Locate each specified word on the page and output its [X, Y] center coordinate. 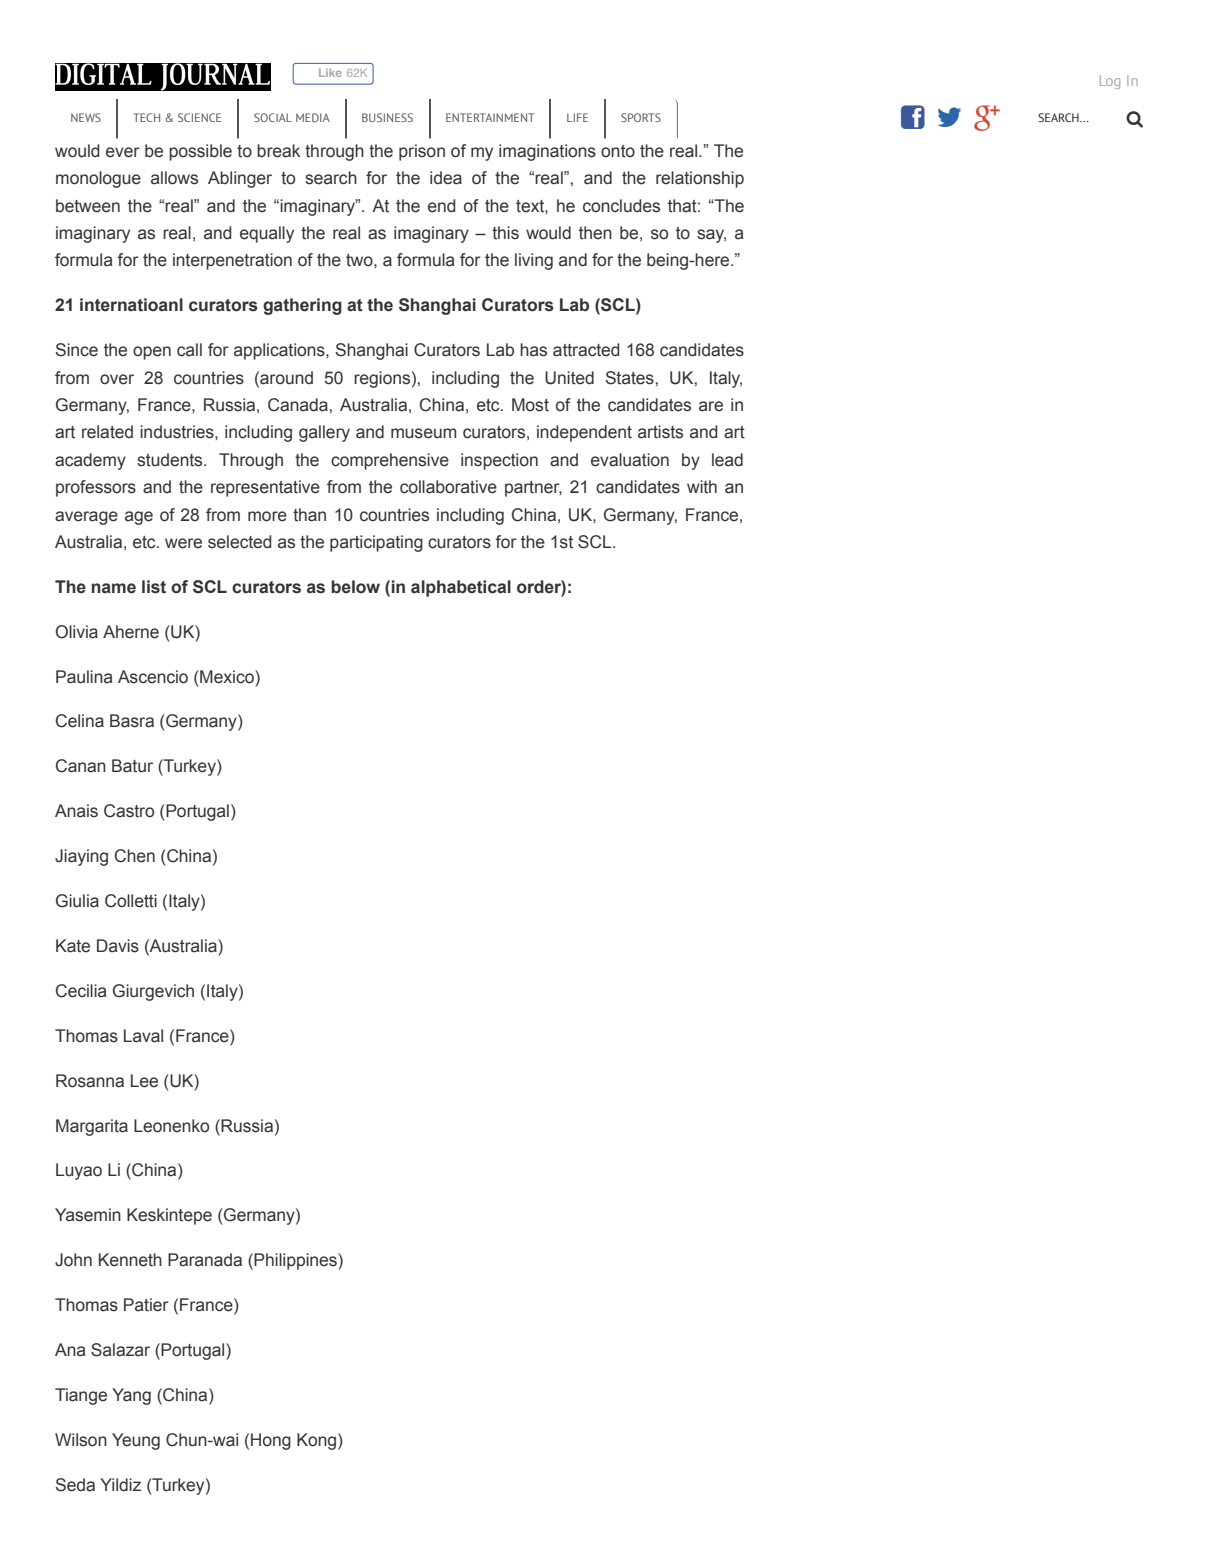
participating [376, 543]
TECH [146, 117]
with [702, 487]
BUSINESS [387, 117]
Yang [131, 1396]
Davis [118, 946]
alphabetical [461, 588]
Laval [143, 1036]
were [183, 543]
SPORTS [641, 117]
